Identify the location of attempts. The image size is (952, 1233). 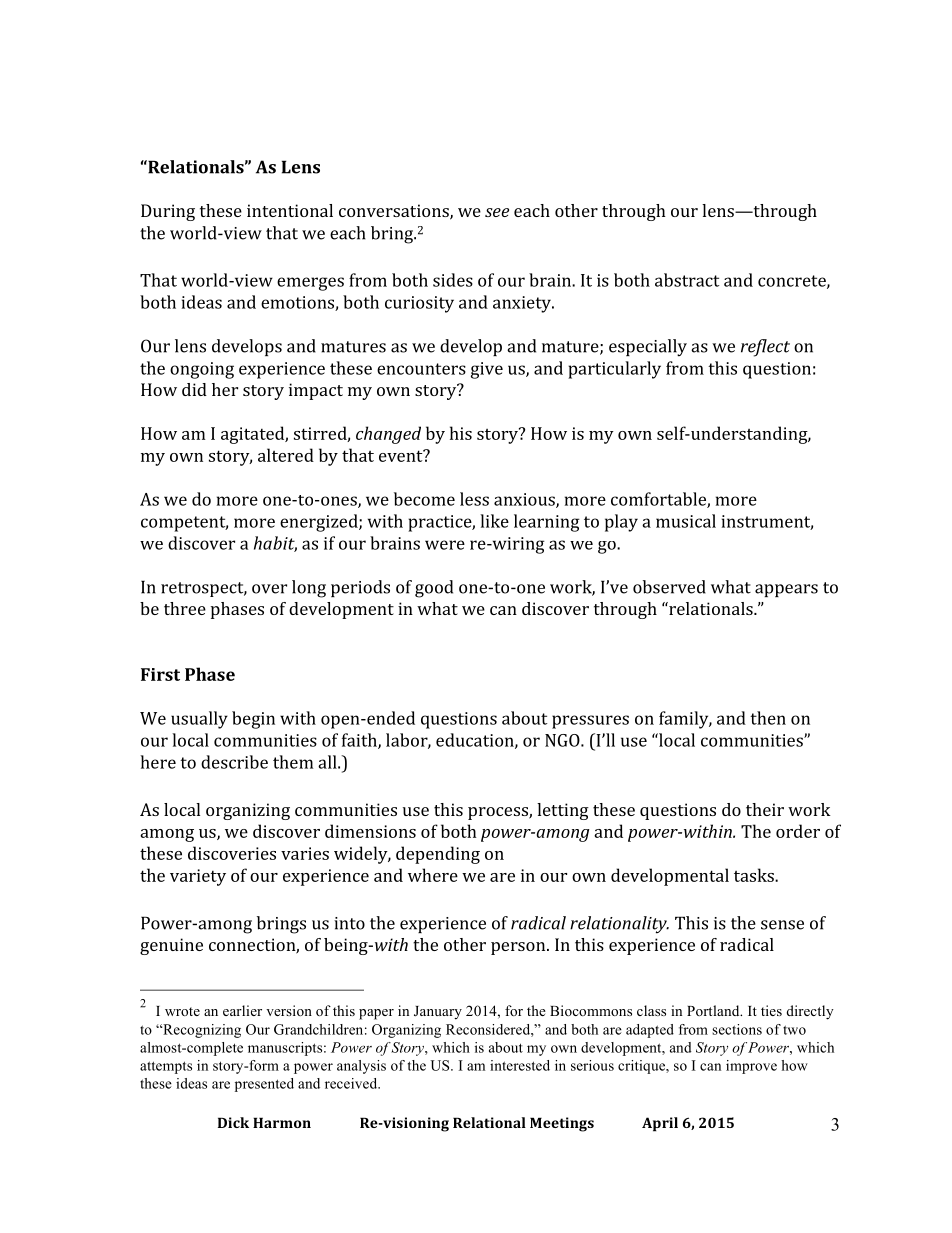
(166, 1067).
